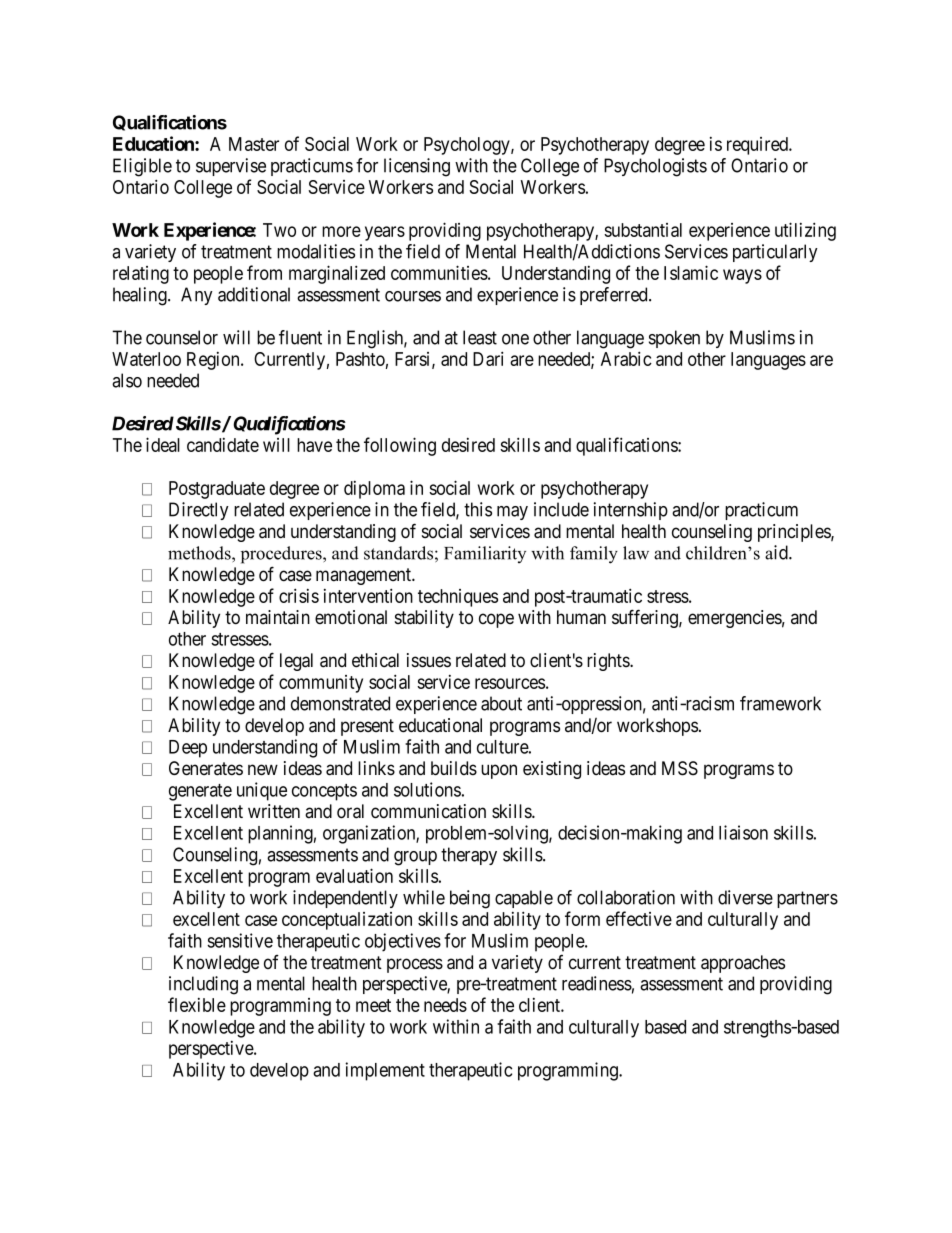 Image resolution: width=952 pixels, height=1233 pixels. I want to click on required, so click(758, 146).
